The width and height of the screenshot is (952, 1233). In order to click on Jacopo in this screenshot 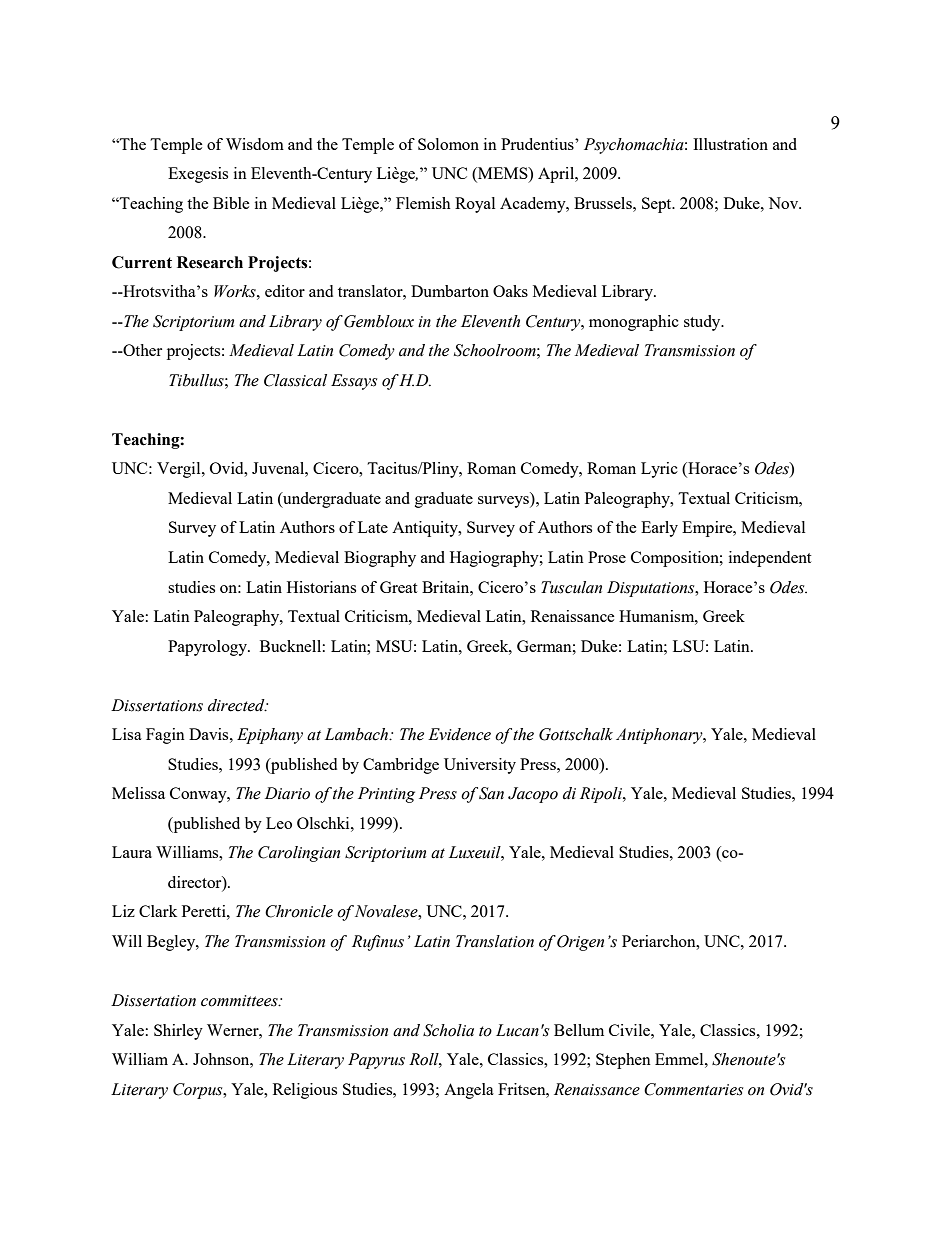, I will do `click(533, 795)`.
